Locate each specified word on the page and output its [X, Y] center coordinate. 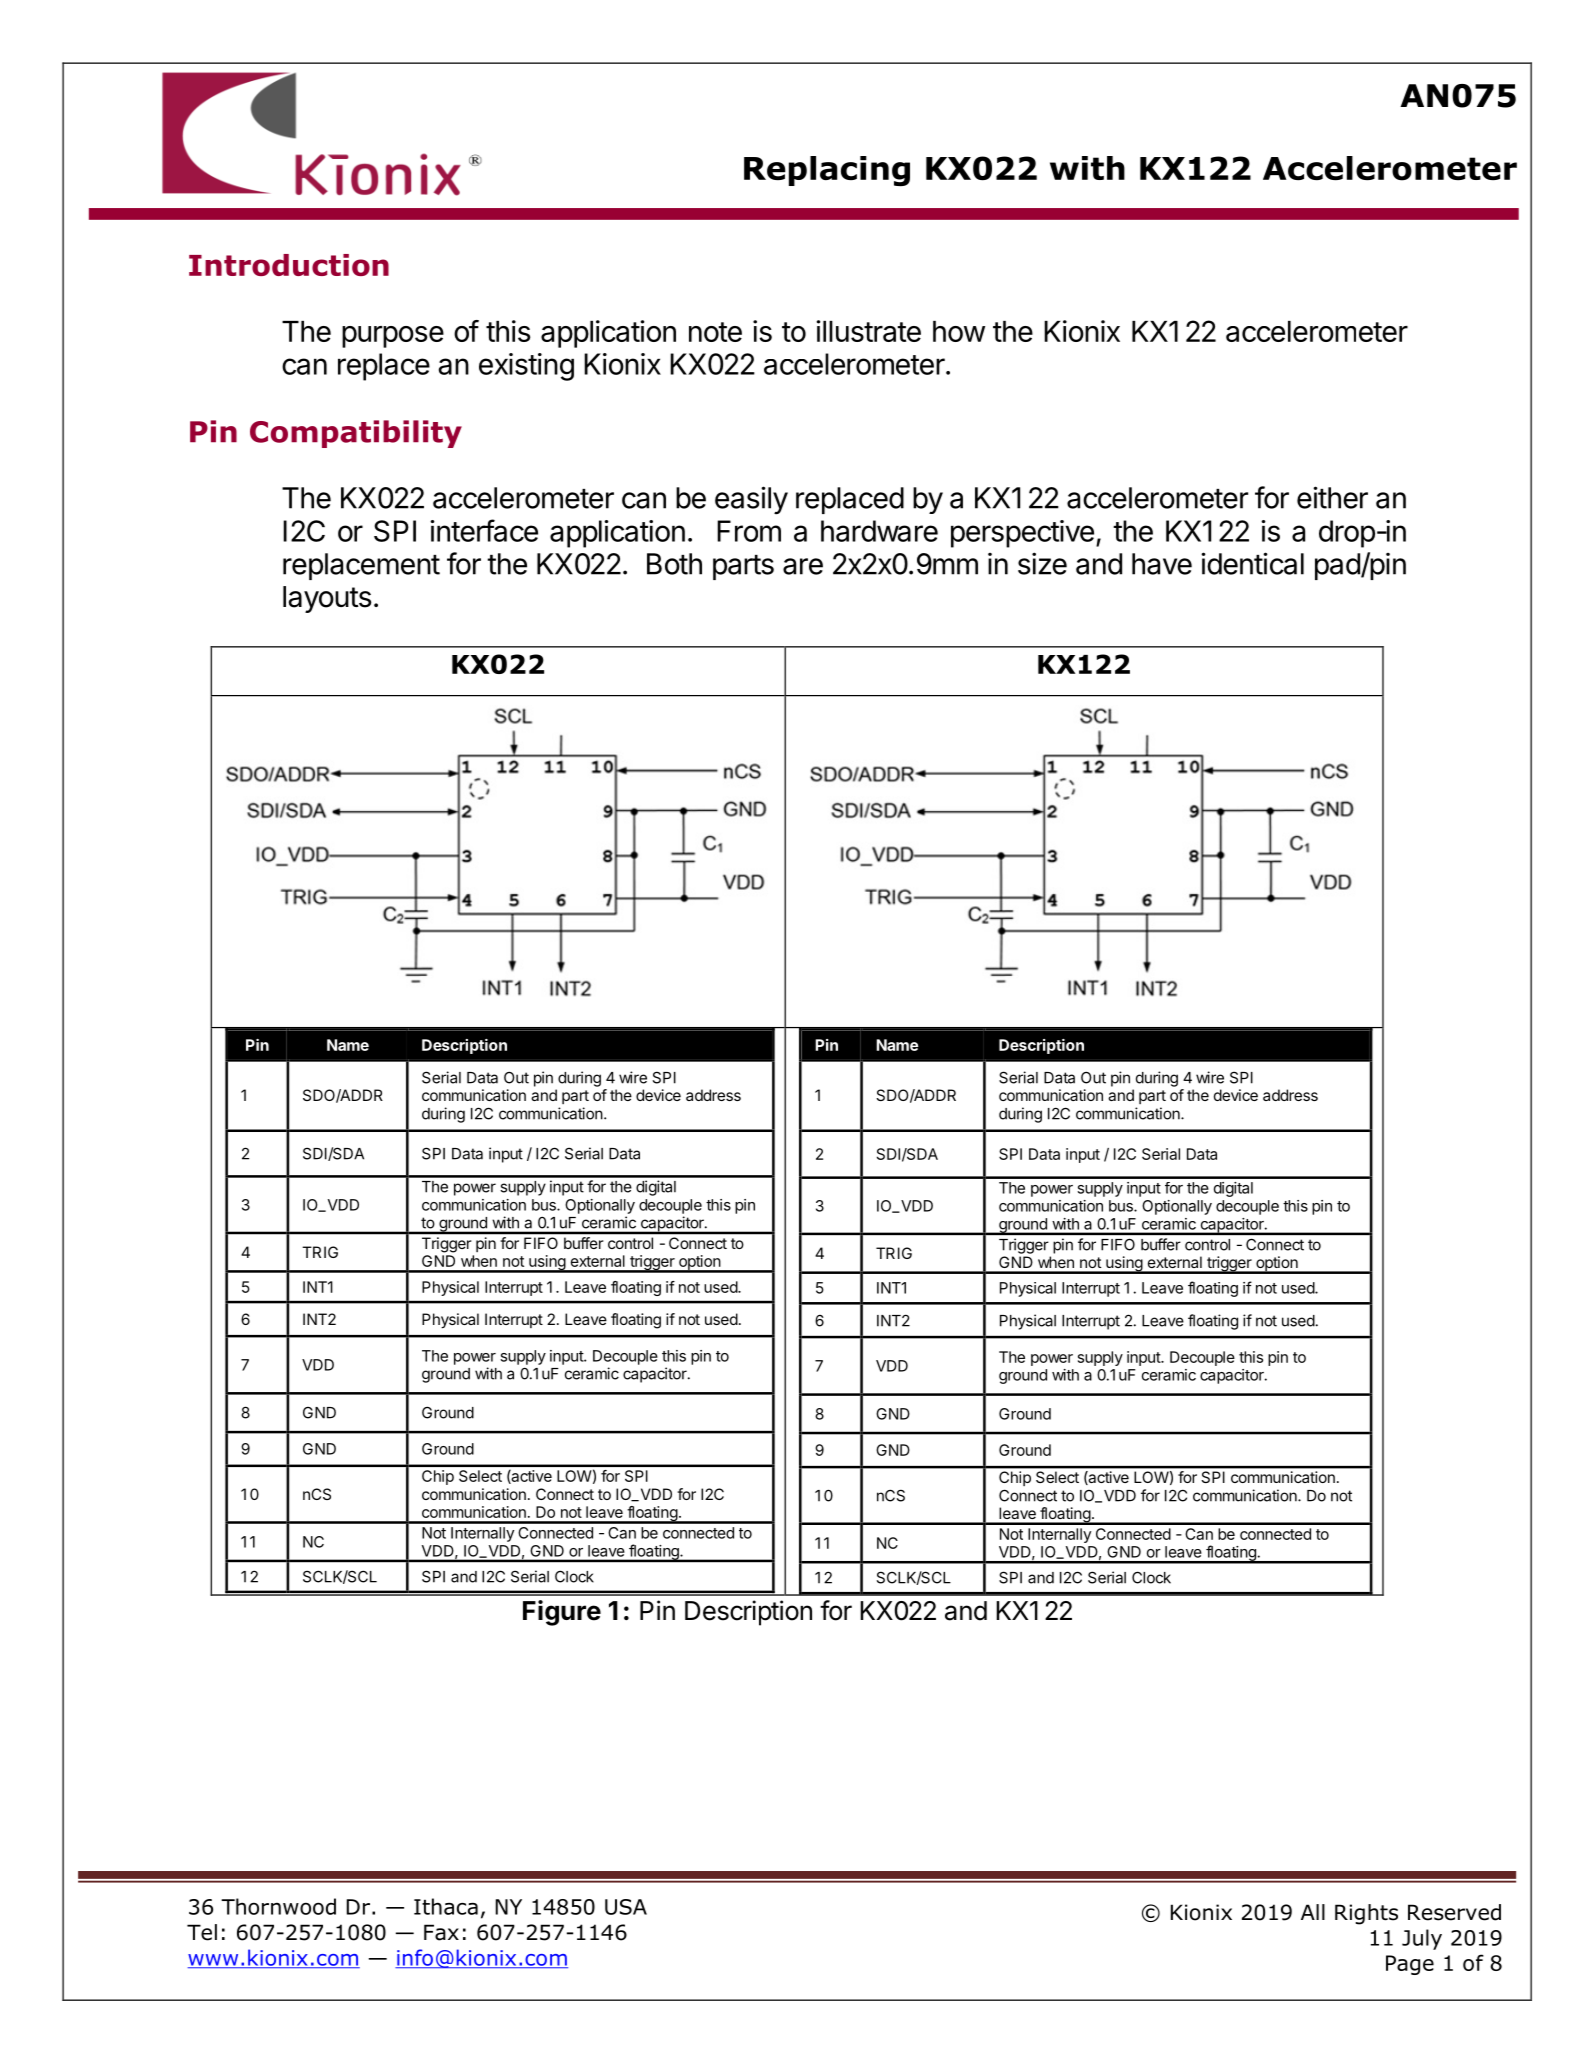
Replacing [827, 171]
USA [626, 1907]
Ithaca [446, 1906]
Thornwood [278, 1906]
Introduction [289, 265]
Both [674, 564]
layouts [327, 599]
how [959, 331]
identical [1252, 563]
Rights [1366, 1914]
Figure [562, 1613]
